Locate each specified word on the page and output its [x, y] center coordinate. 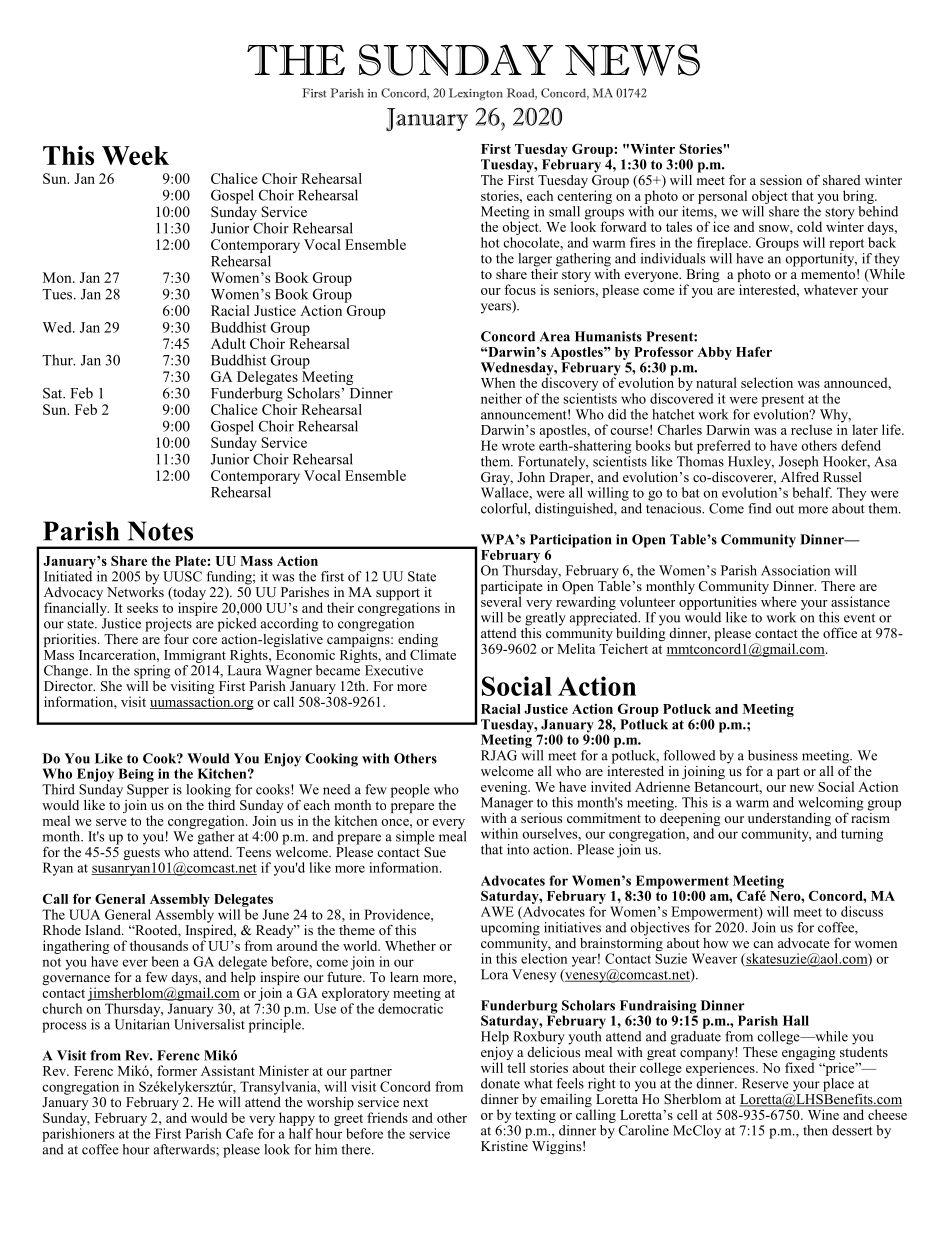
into [518, 849]
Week [135, 155]
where [779, 601]
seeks [142, 607]
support [398, 595]
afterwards [185, 1149]
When [498, 382]
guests [143, 855]
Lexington [476, 94]
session [781, 180]
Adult [228, 343]
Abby [714, 353]
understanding [789, 821]
